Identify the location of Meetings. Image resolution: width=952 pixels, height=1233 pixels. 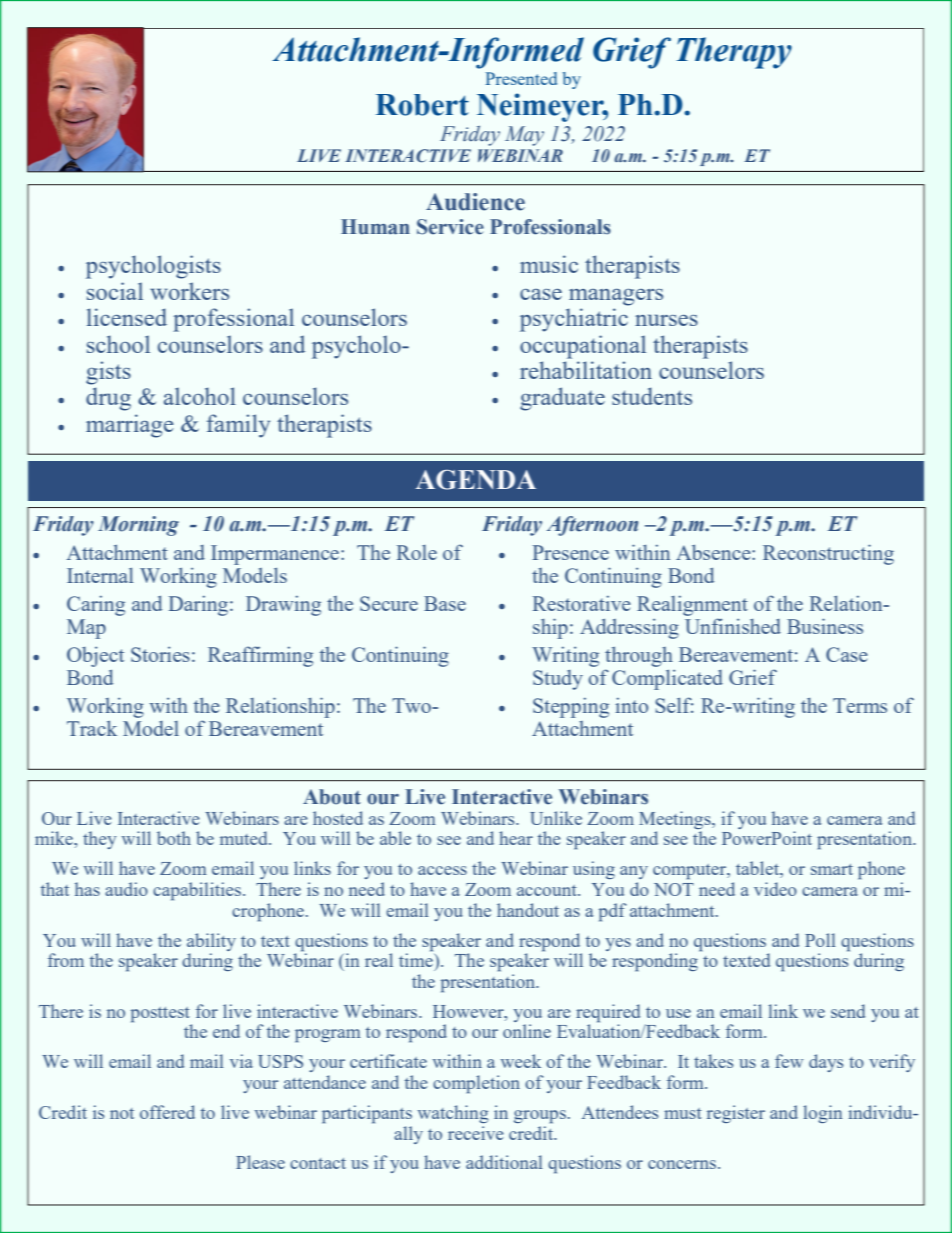
(676, 821).
